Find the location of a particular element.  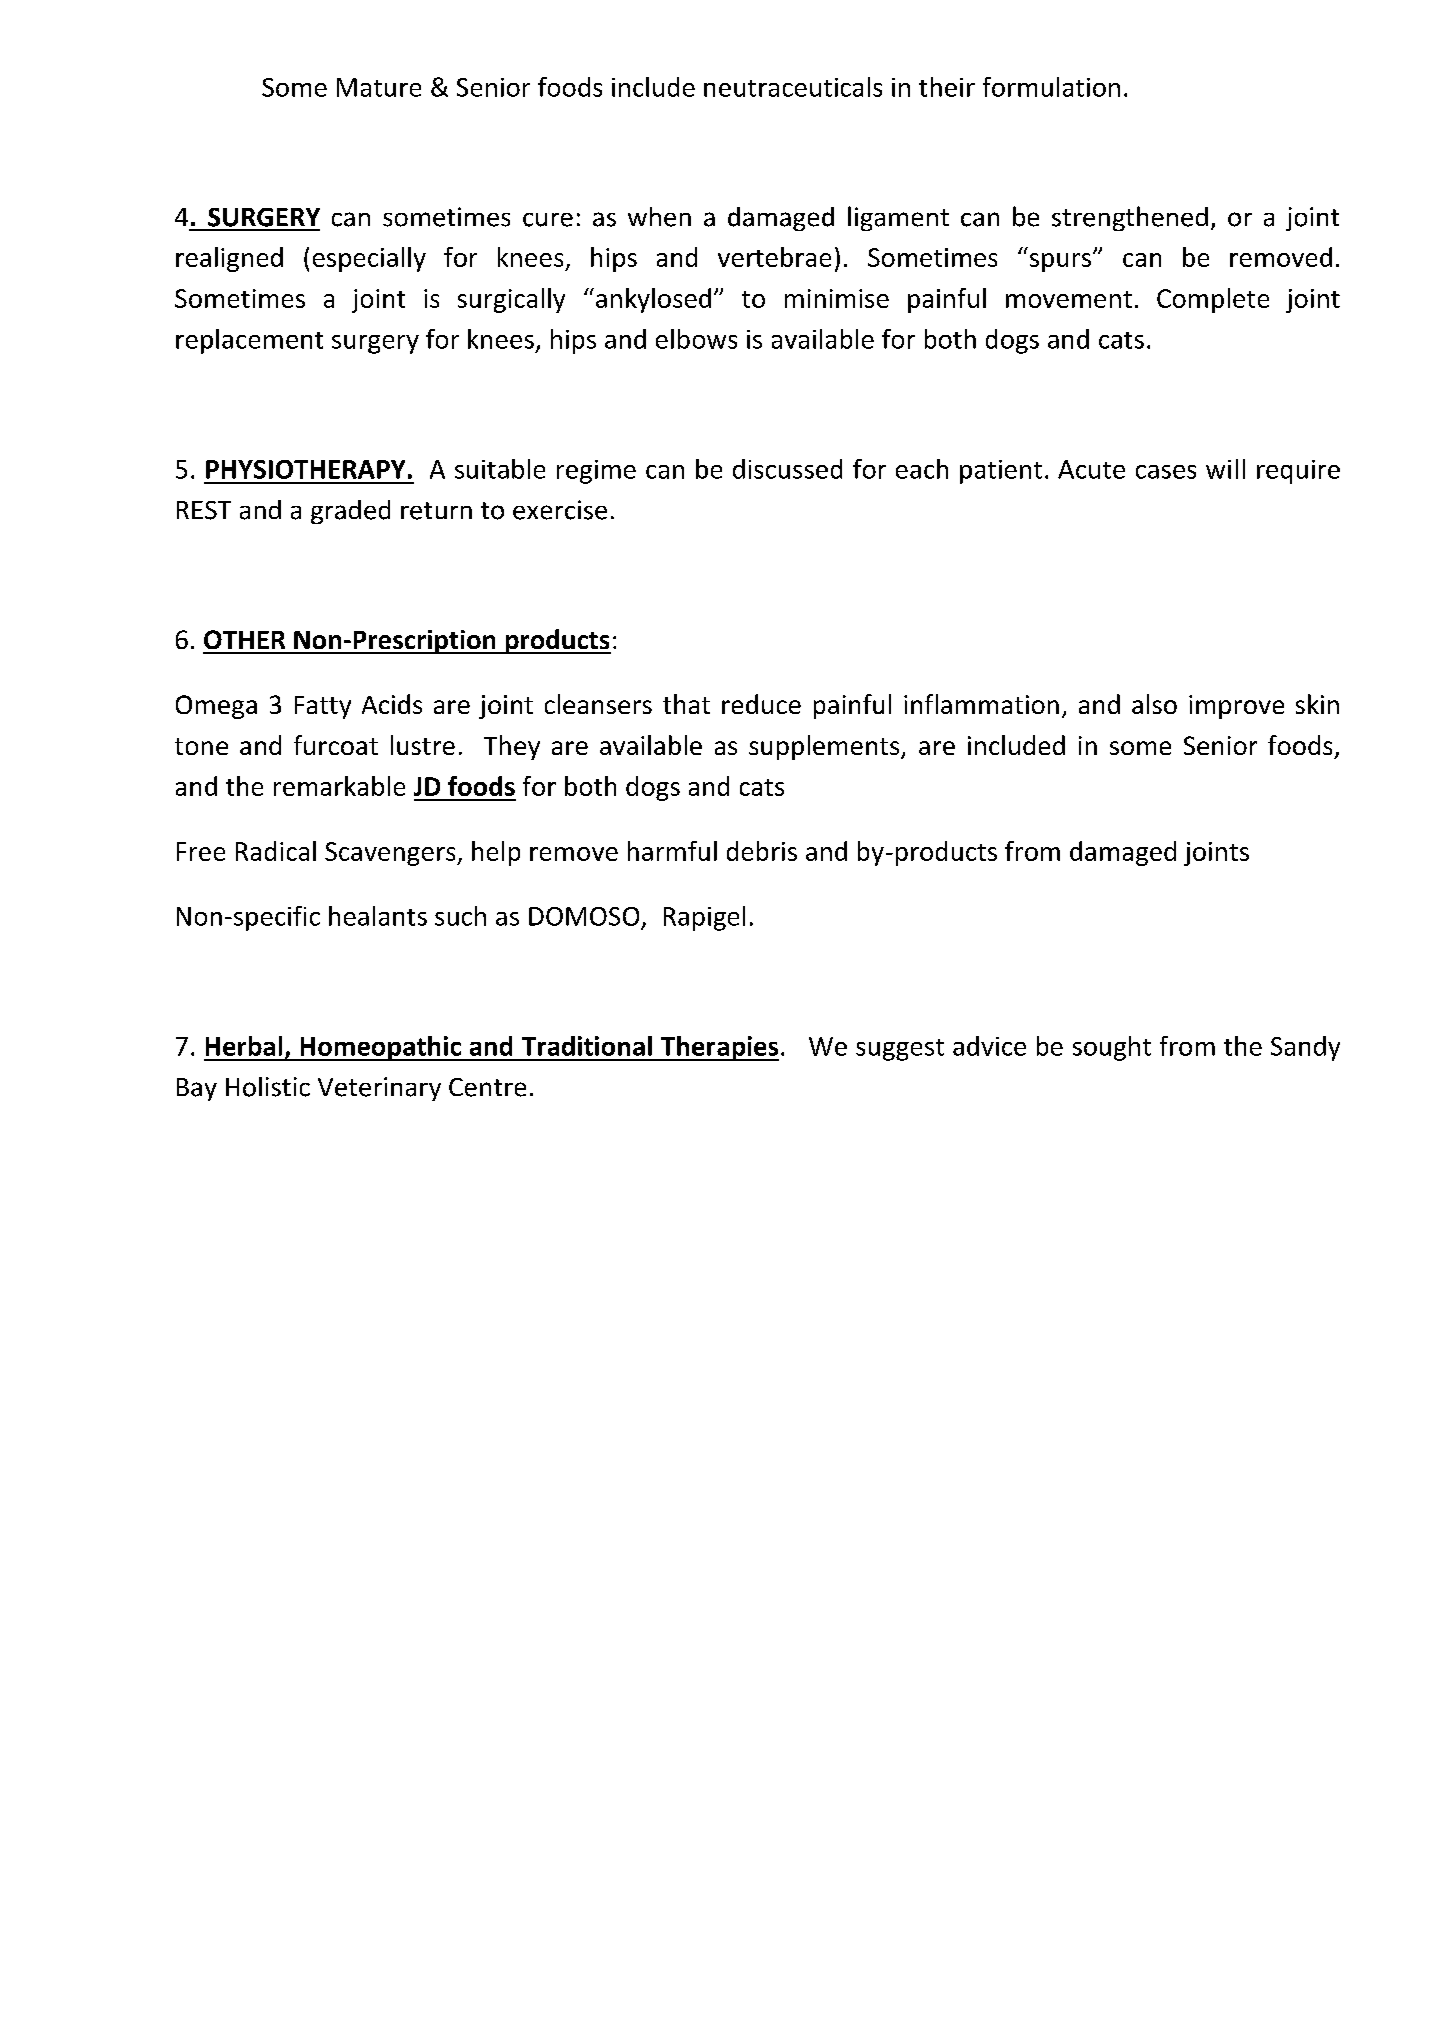

also is located at coordinates (1154, 704).
